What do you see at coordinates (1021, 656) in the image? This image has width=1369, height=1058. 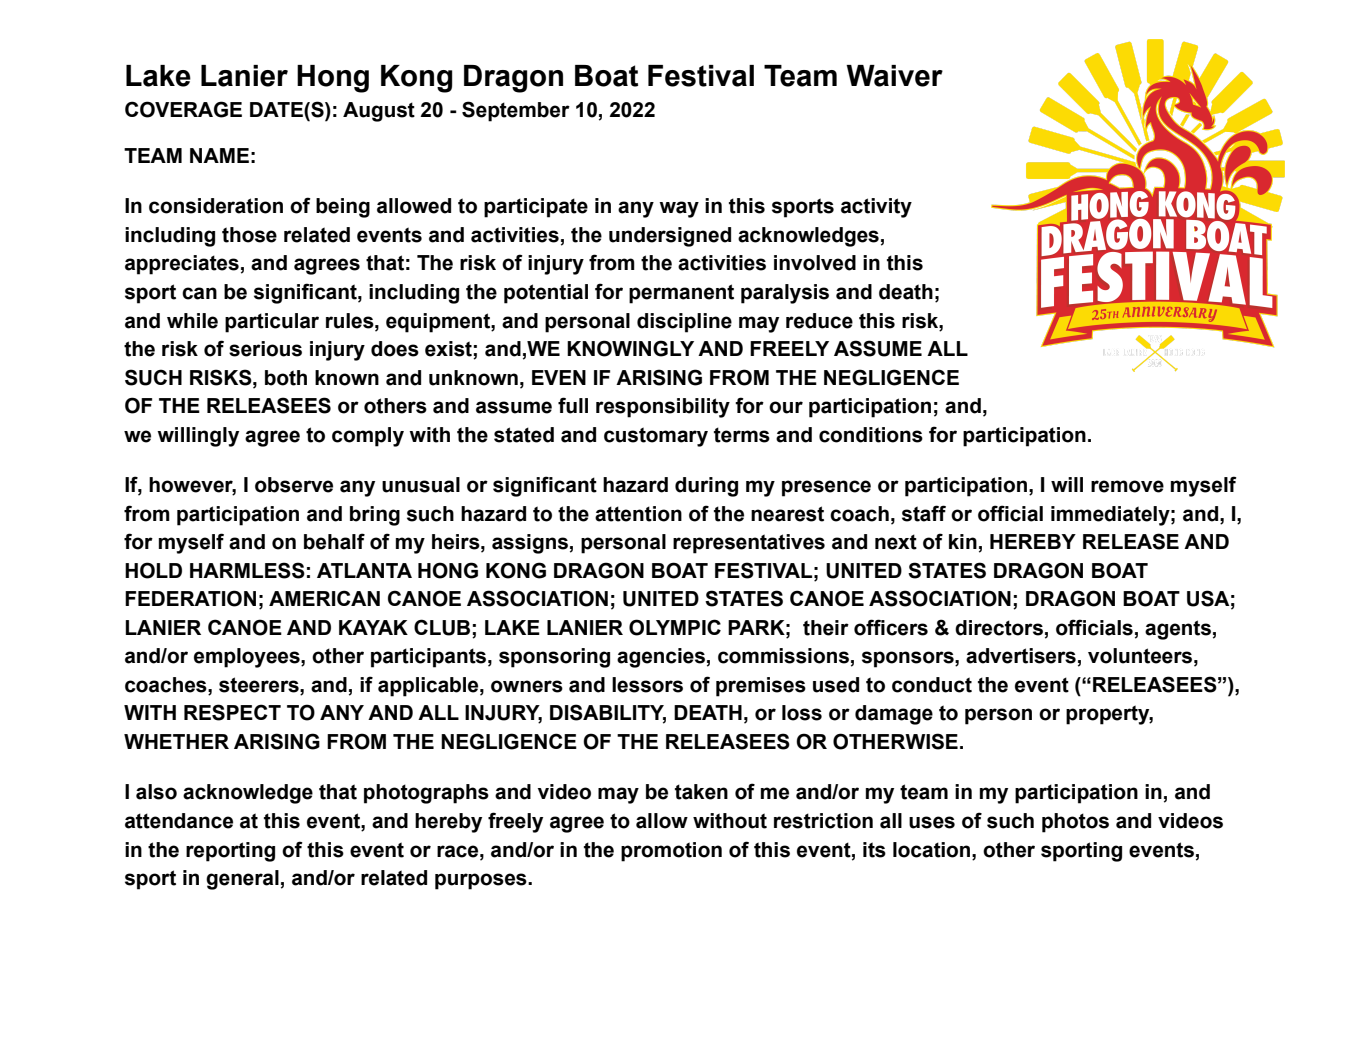 I see `advertisers` at bounding box center [1021, 656].
